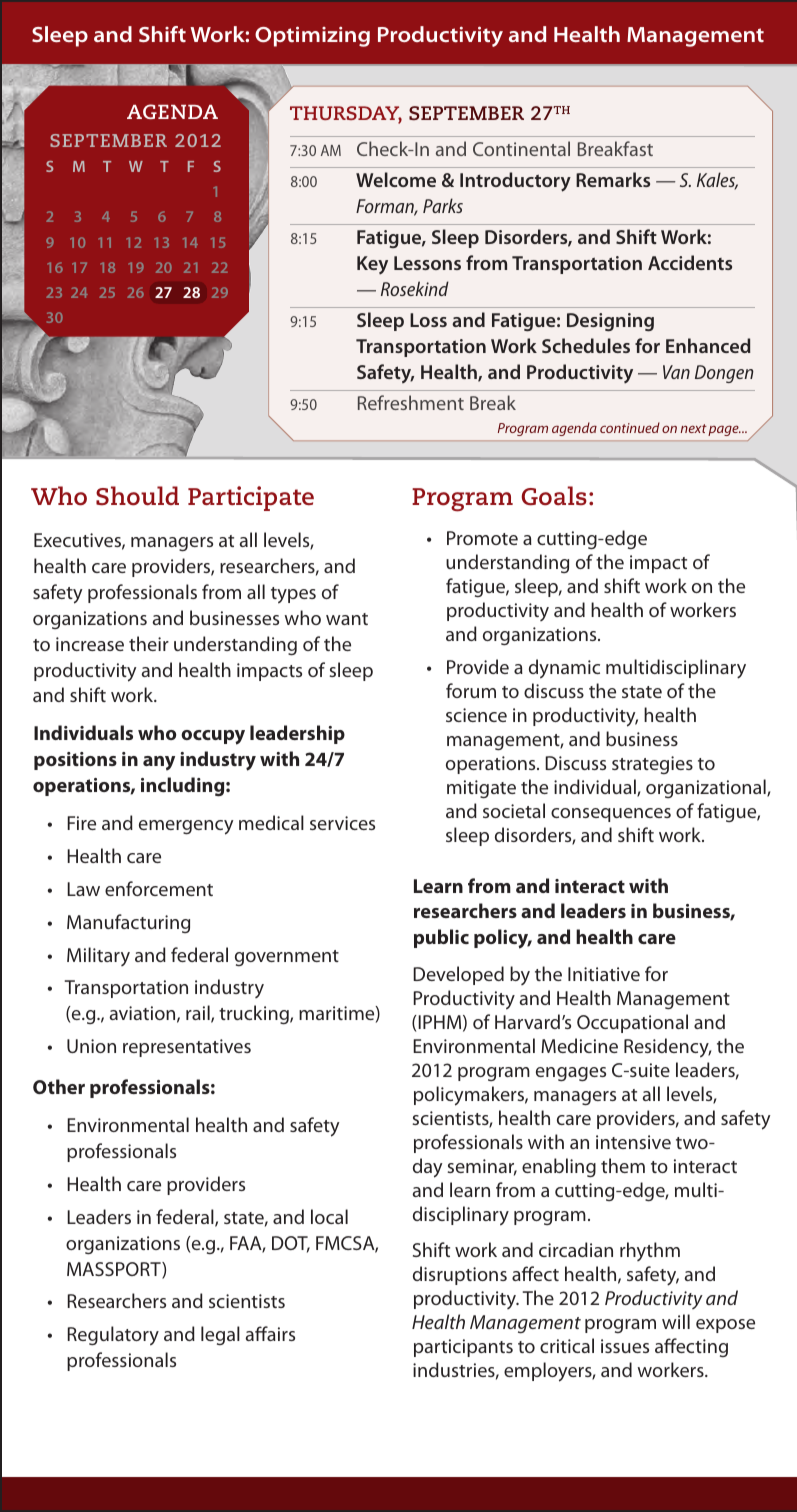 This page has width=797, height=1512. What do you see at coordinates (149, 643) in the page?
I see `their` at bounding box center [149, 643].
